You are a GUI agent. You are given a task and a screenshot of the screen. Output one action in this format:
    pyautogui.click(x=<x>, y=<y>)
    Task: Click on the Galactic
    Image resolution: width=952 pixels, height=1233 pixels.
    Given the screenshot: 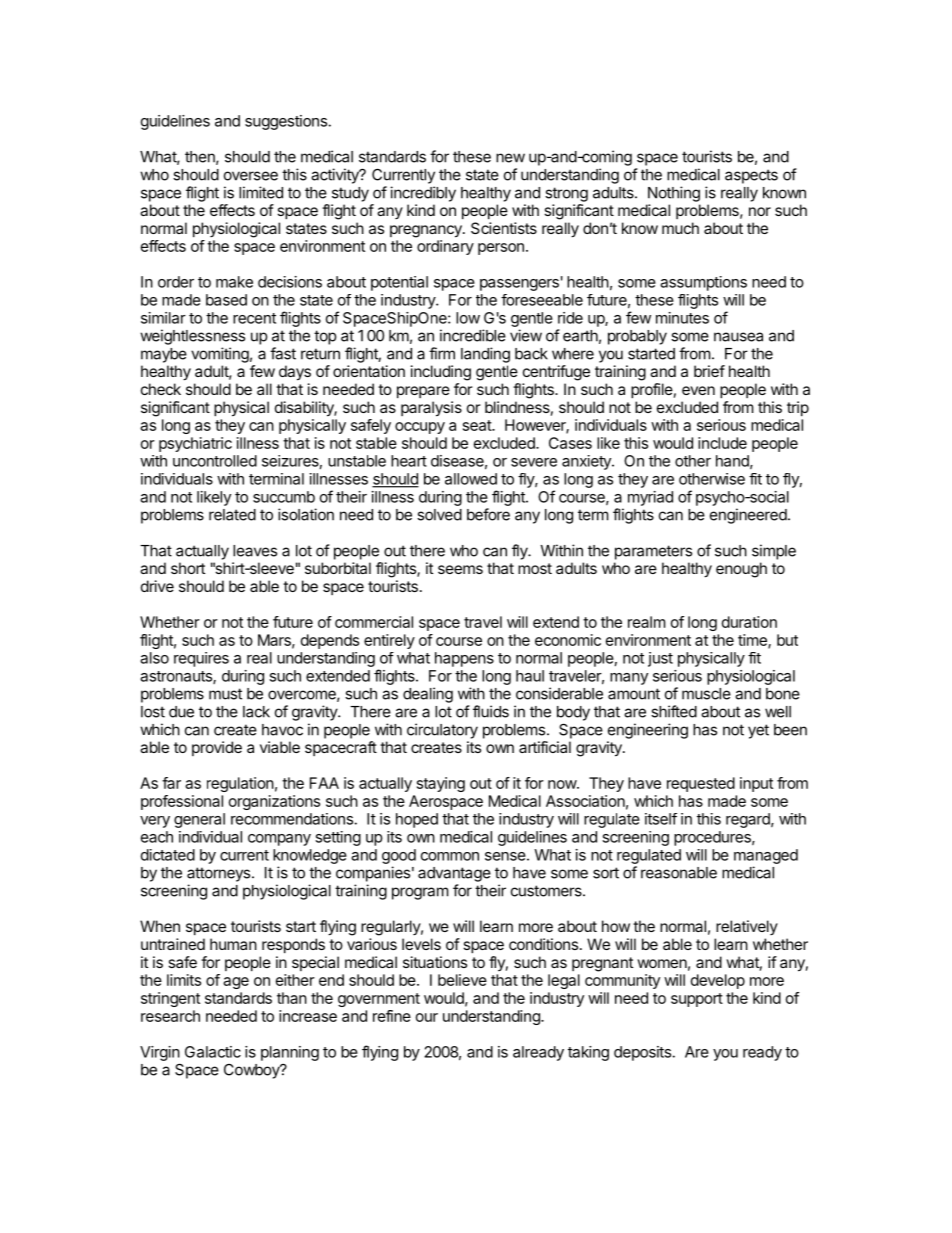 What is the action you would take?
    pyautogui.click(x=213, y=1052)
